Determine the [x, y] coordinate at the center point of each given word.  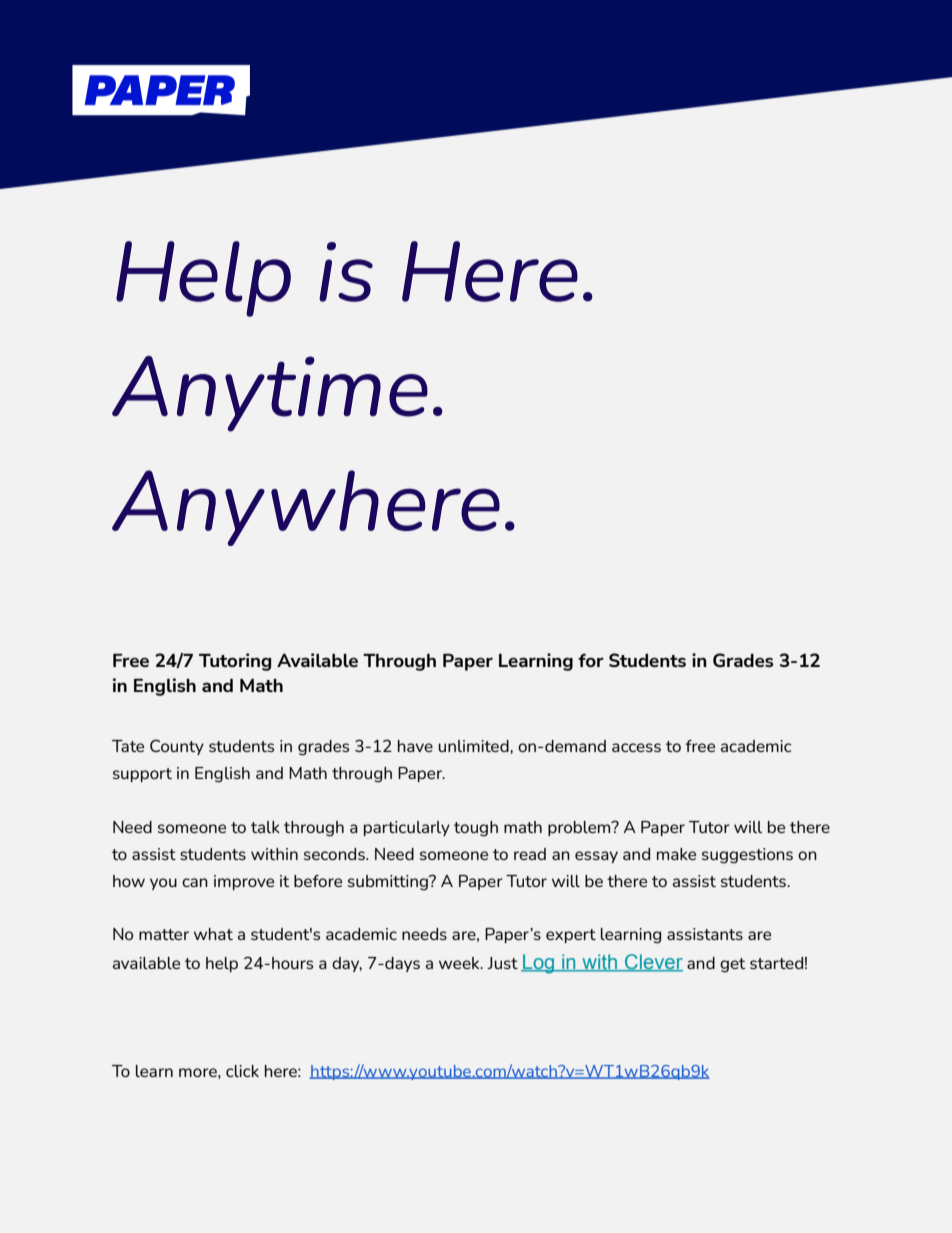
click [242, 1071]
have [415, 746]
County [177, 747]
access [636, 747]
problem [580, 828]
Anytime [270, 394]
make [676, 854]
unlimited [474, 746]
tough [476, 829]
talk [265, 827]
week [460, 963]
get [732, 965]
